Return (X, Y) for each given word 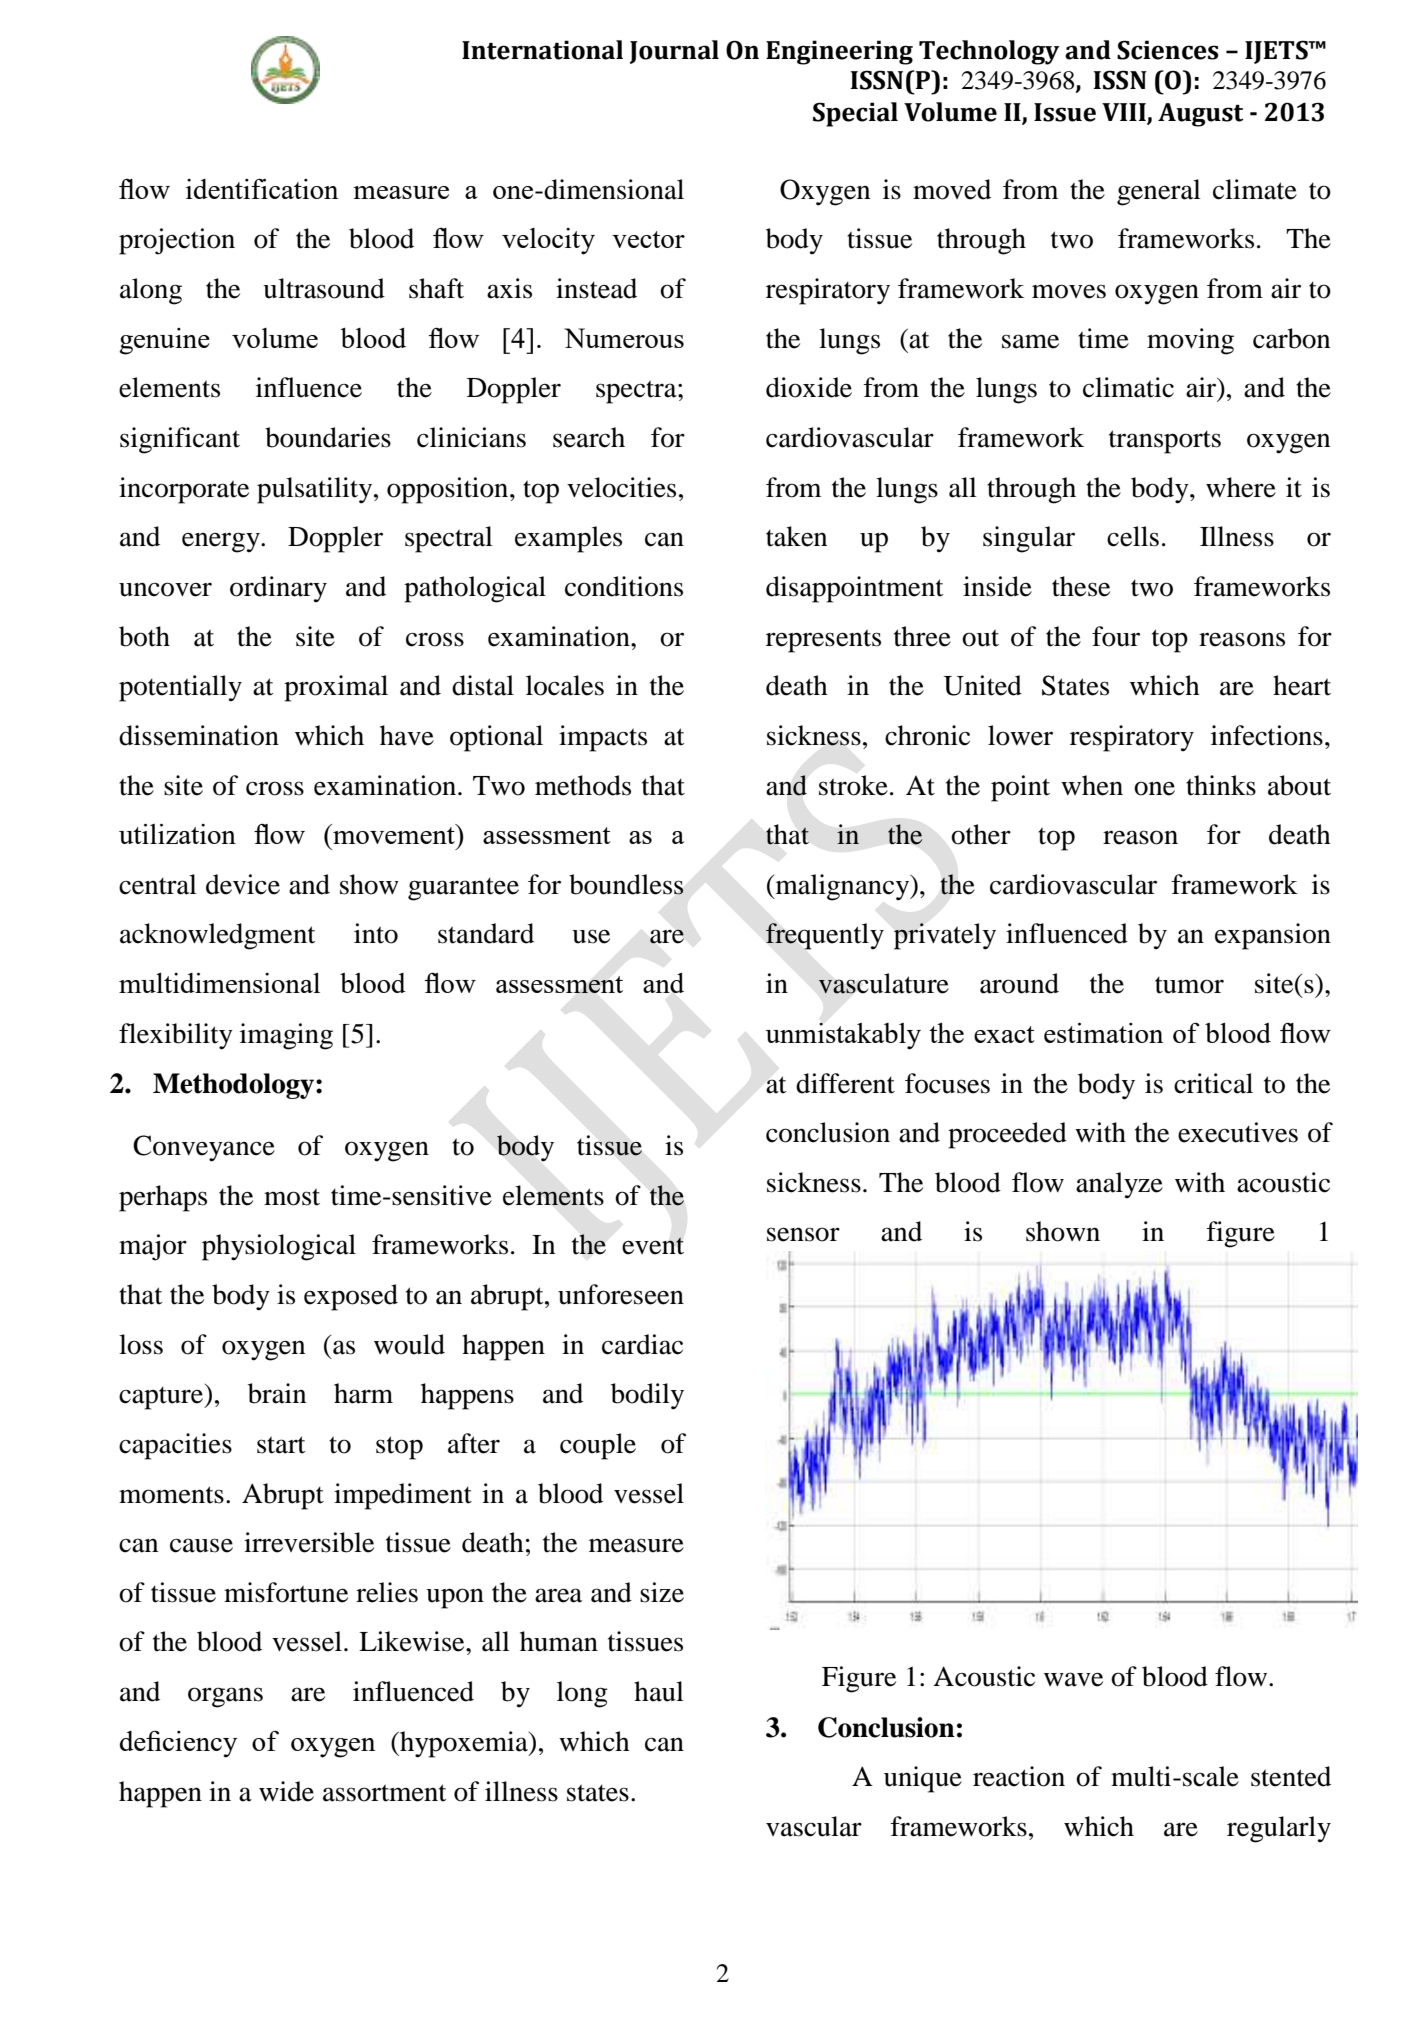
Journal (674, 52)
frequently (825, 936)
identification (262, 188)
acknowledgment (218, 936)
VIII (1124, 112)
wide (286, 1791)
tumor (1189, 985)
